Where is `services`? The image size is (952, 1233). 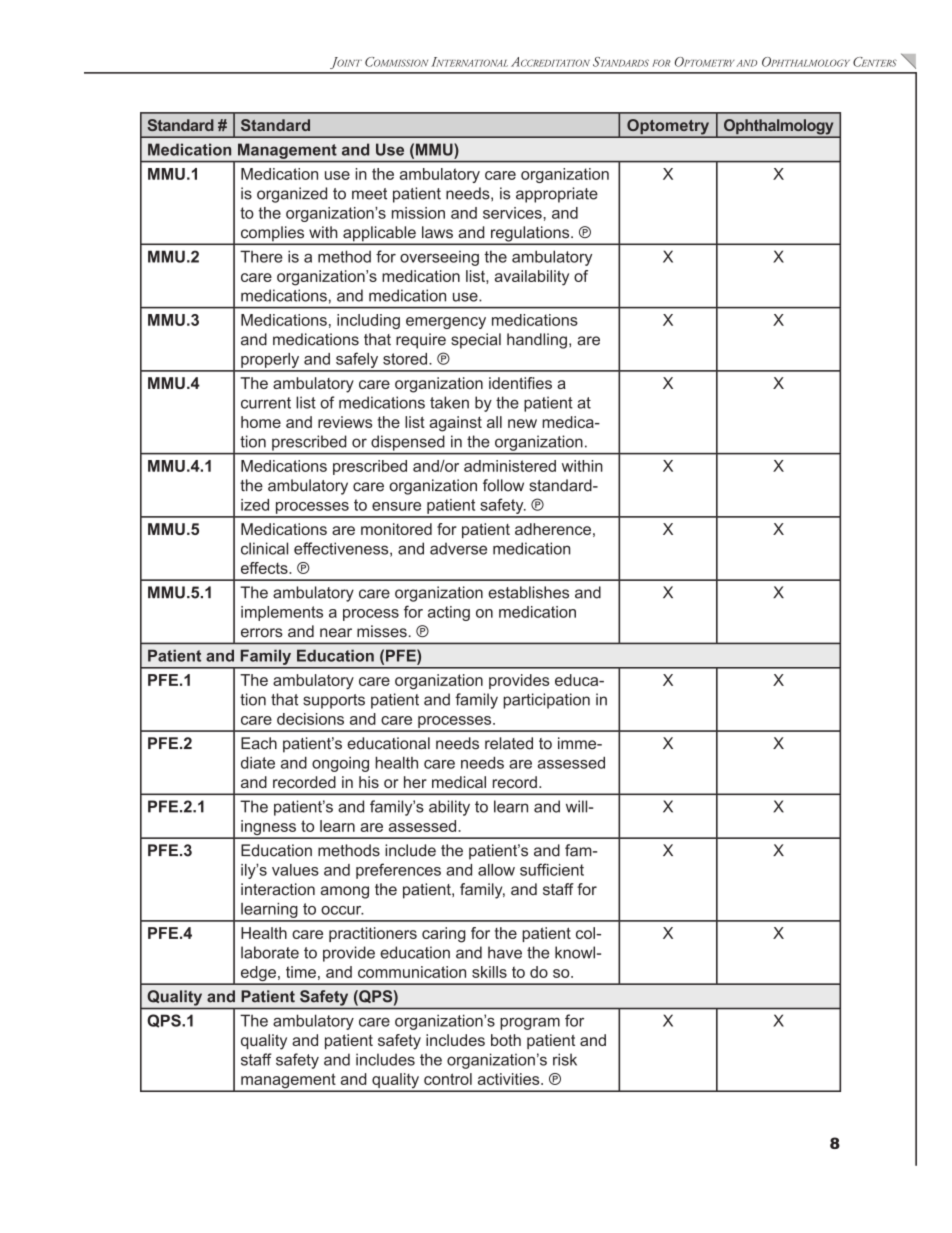
services is located at coordinates (513, 213).
